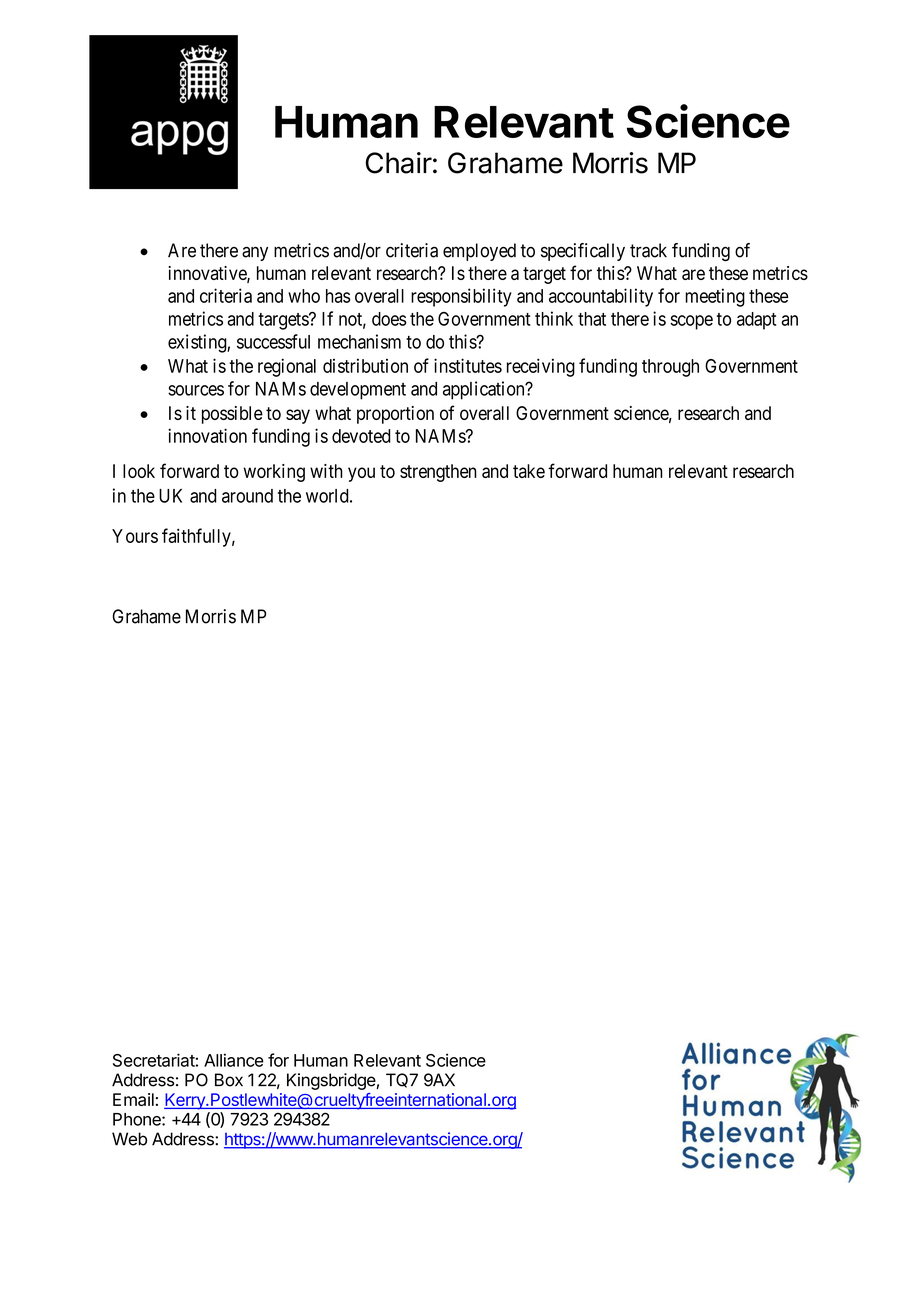 This screenshot has width=924, height=1308. What do you see at coordinates (529, 471) in the screenshot?
I see `take` at bounding box center [529, 471].
